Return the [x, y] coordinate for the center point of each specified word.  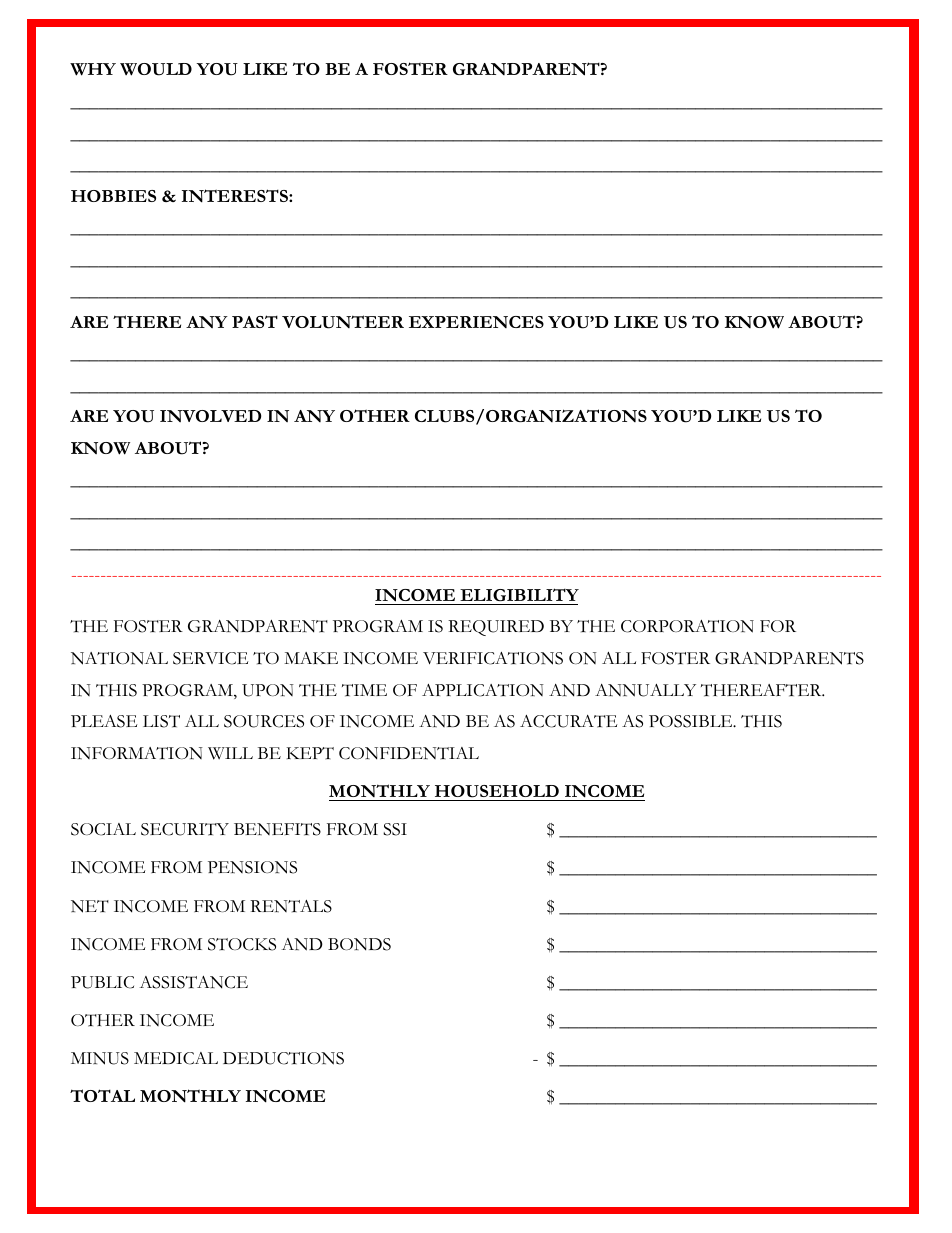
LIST [161, 721]
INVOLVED [210, 416]
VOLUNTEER [343, 322]
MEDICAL [176, 1058]
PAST [255, 321]
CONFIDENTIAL [409, 753]
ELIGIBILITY [519, 594]
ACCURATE [568, 721]
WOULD [156, 69]
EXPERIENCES [476, 322]
